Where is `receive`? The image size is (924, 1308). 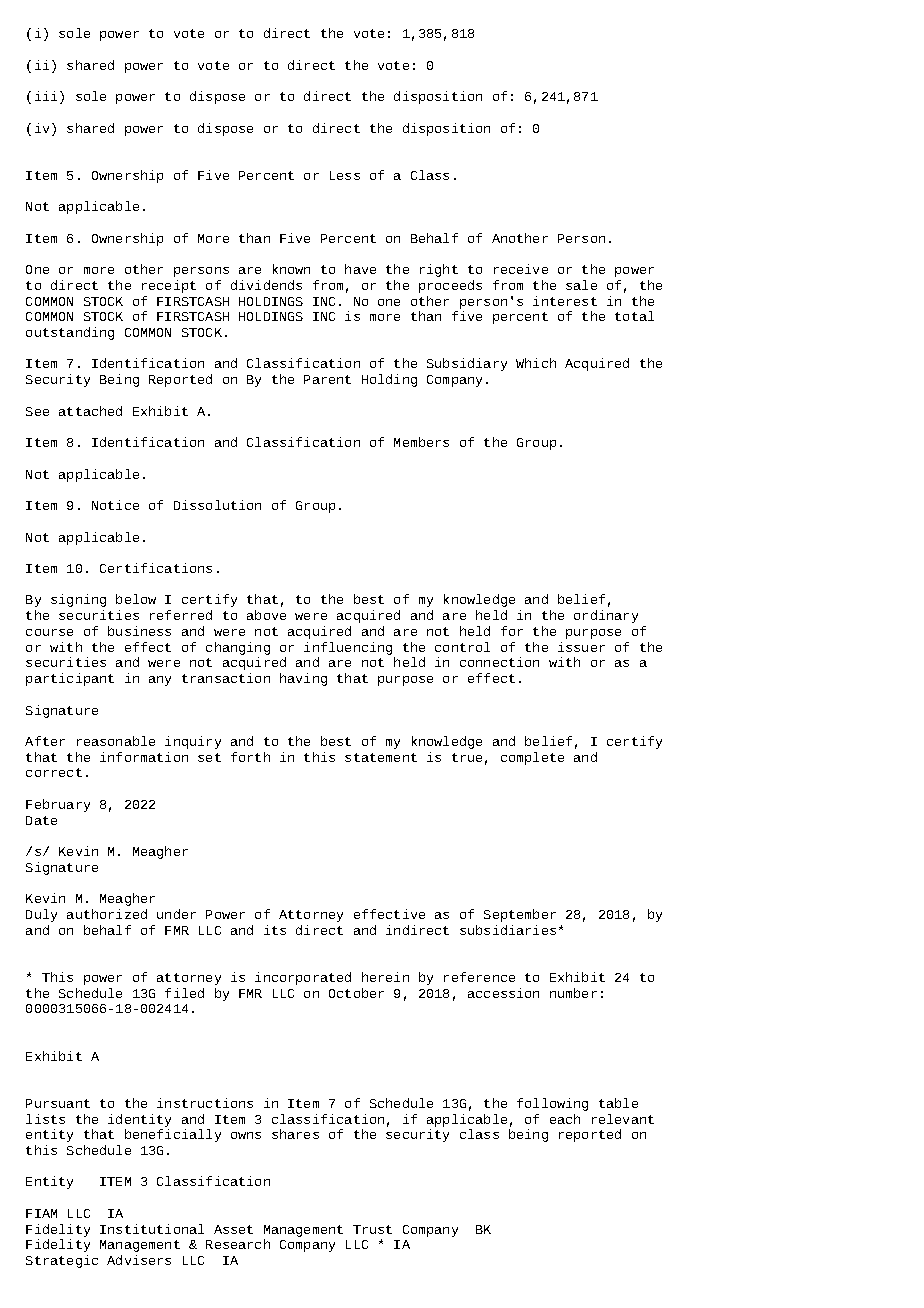 receive is located at coordinates (521, 269).
